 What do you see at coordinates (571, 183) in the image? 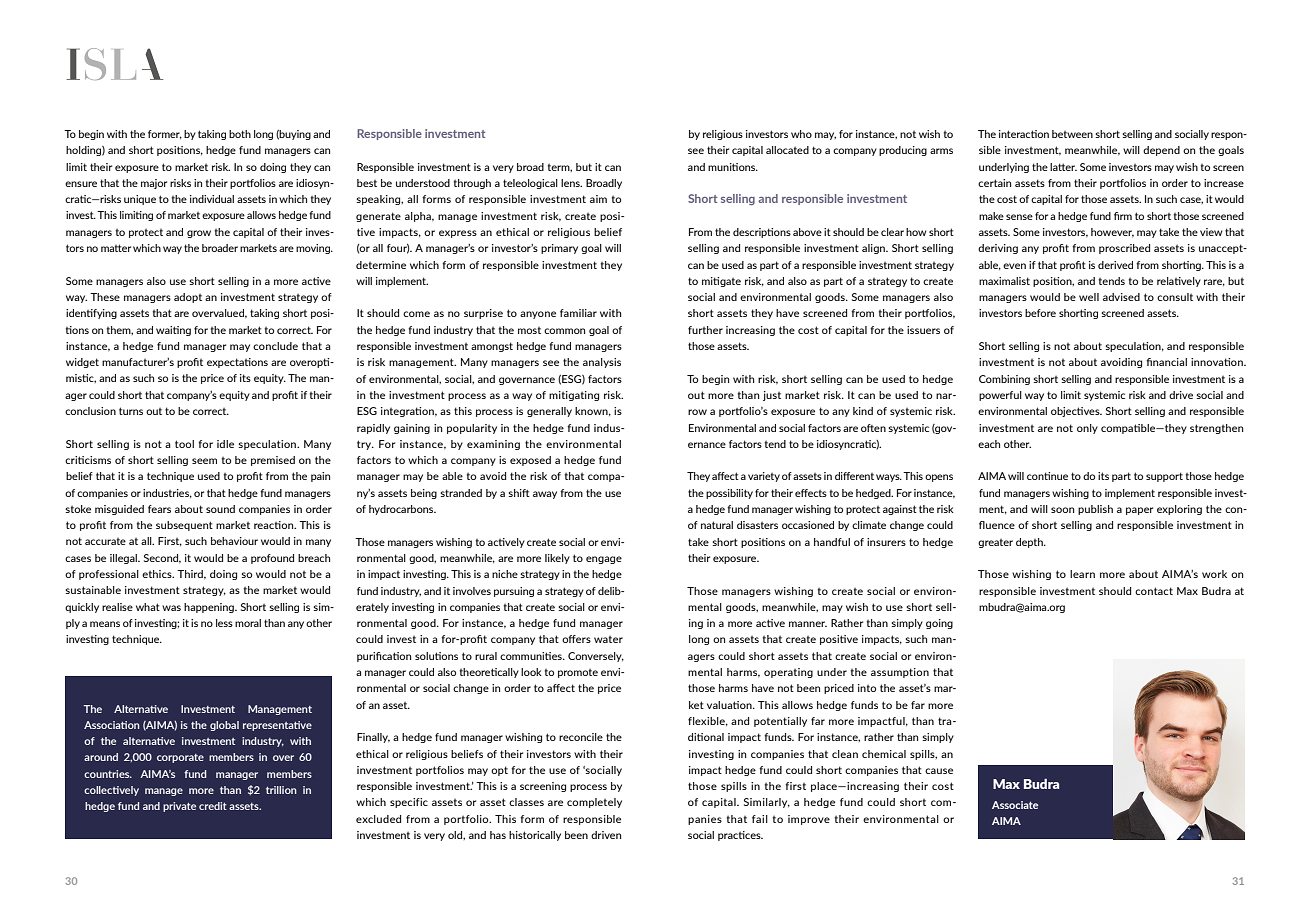
I see `lens` at bounding box center [571, 183].
